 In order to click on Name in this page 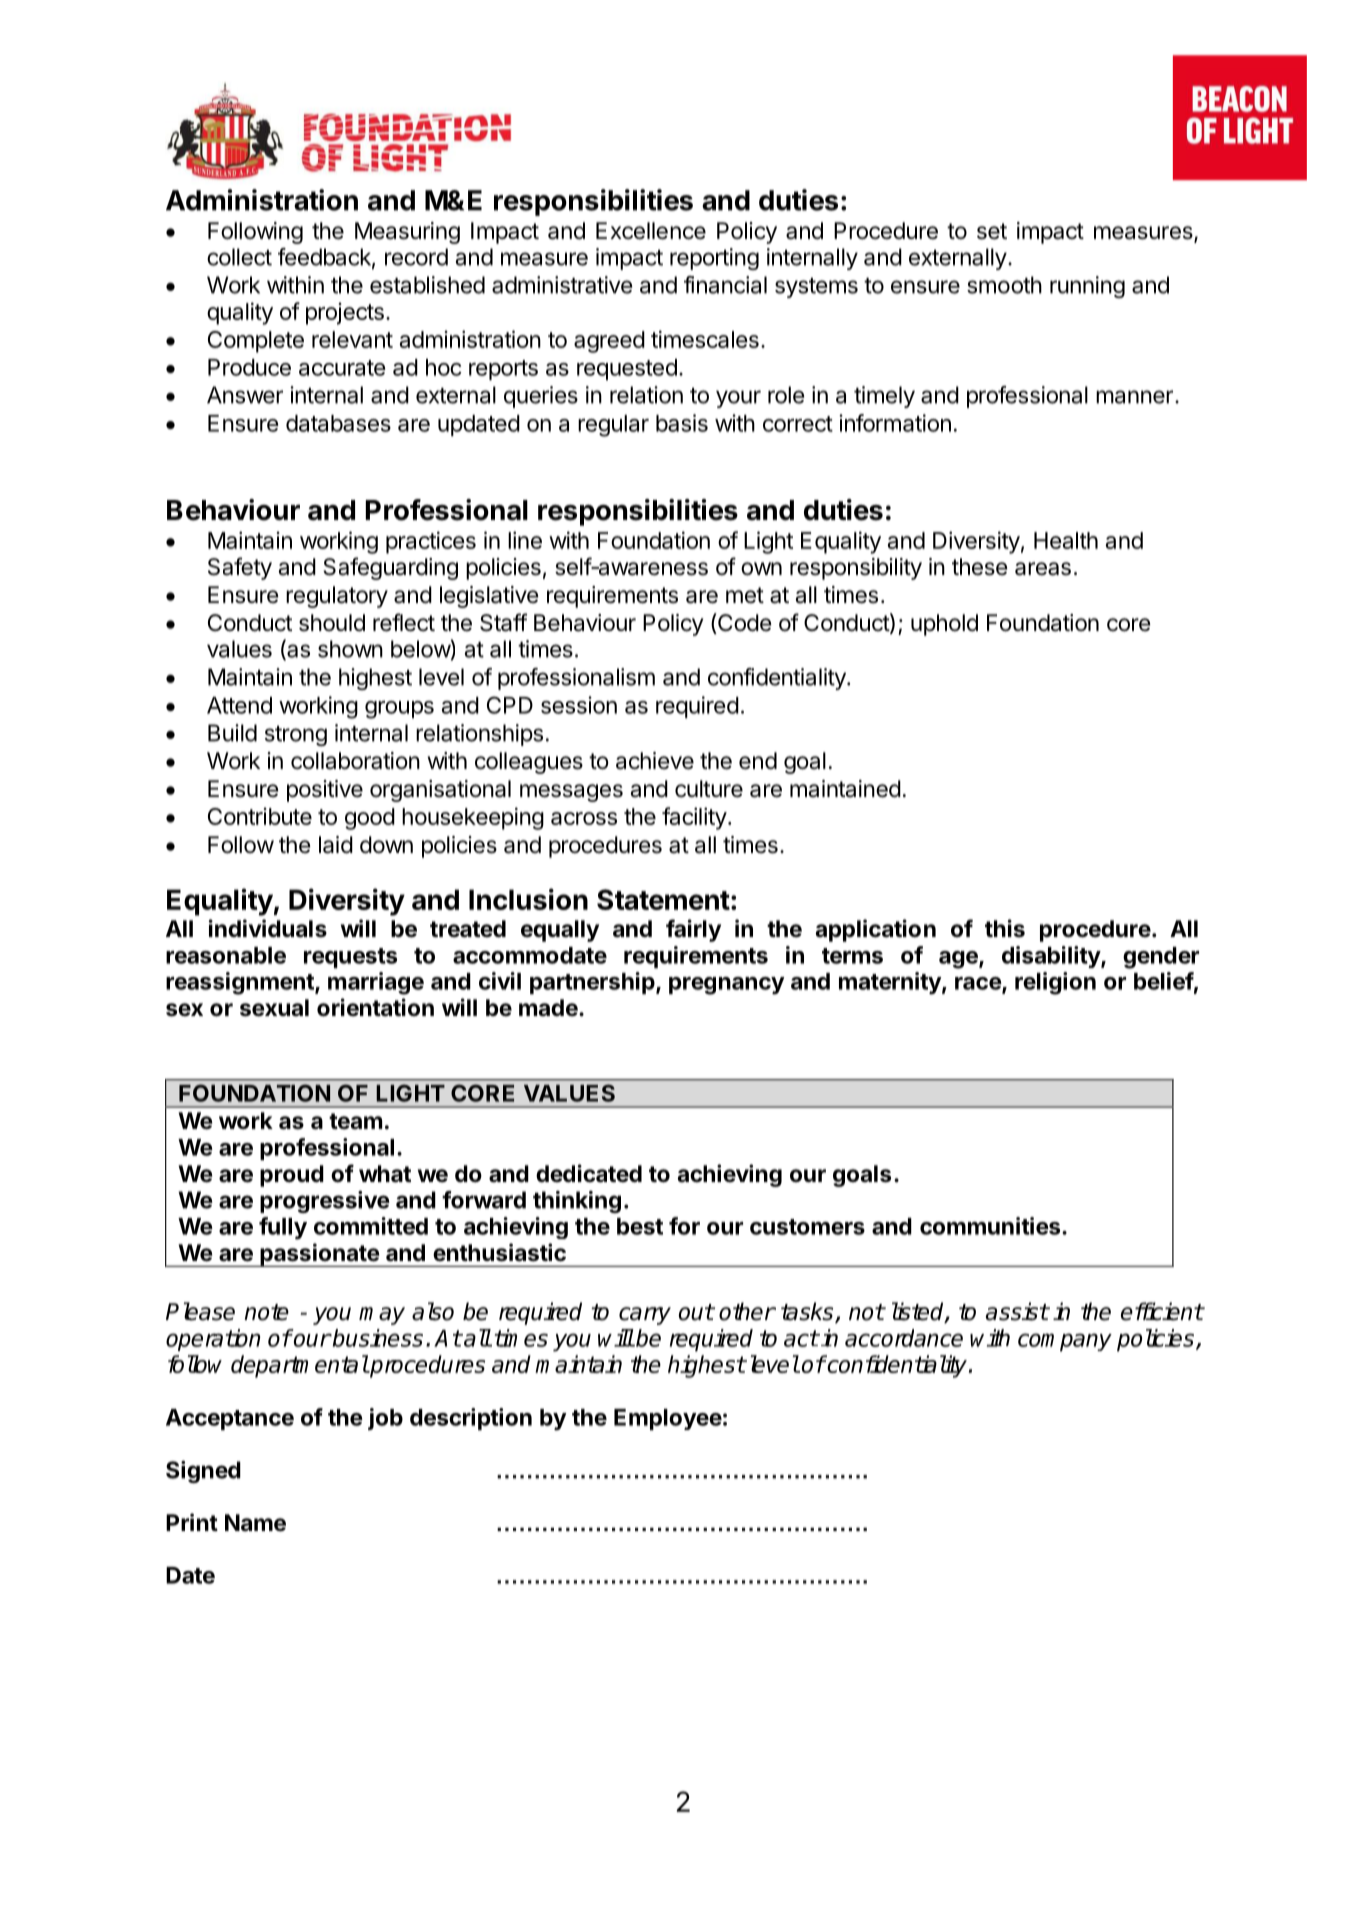, I will do `click(255, 1523)`.
